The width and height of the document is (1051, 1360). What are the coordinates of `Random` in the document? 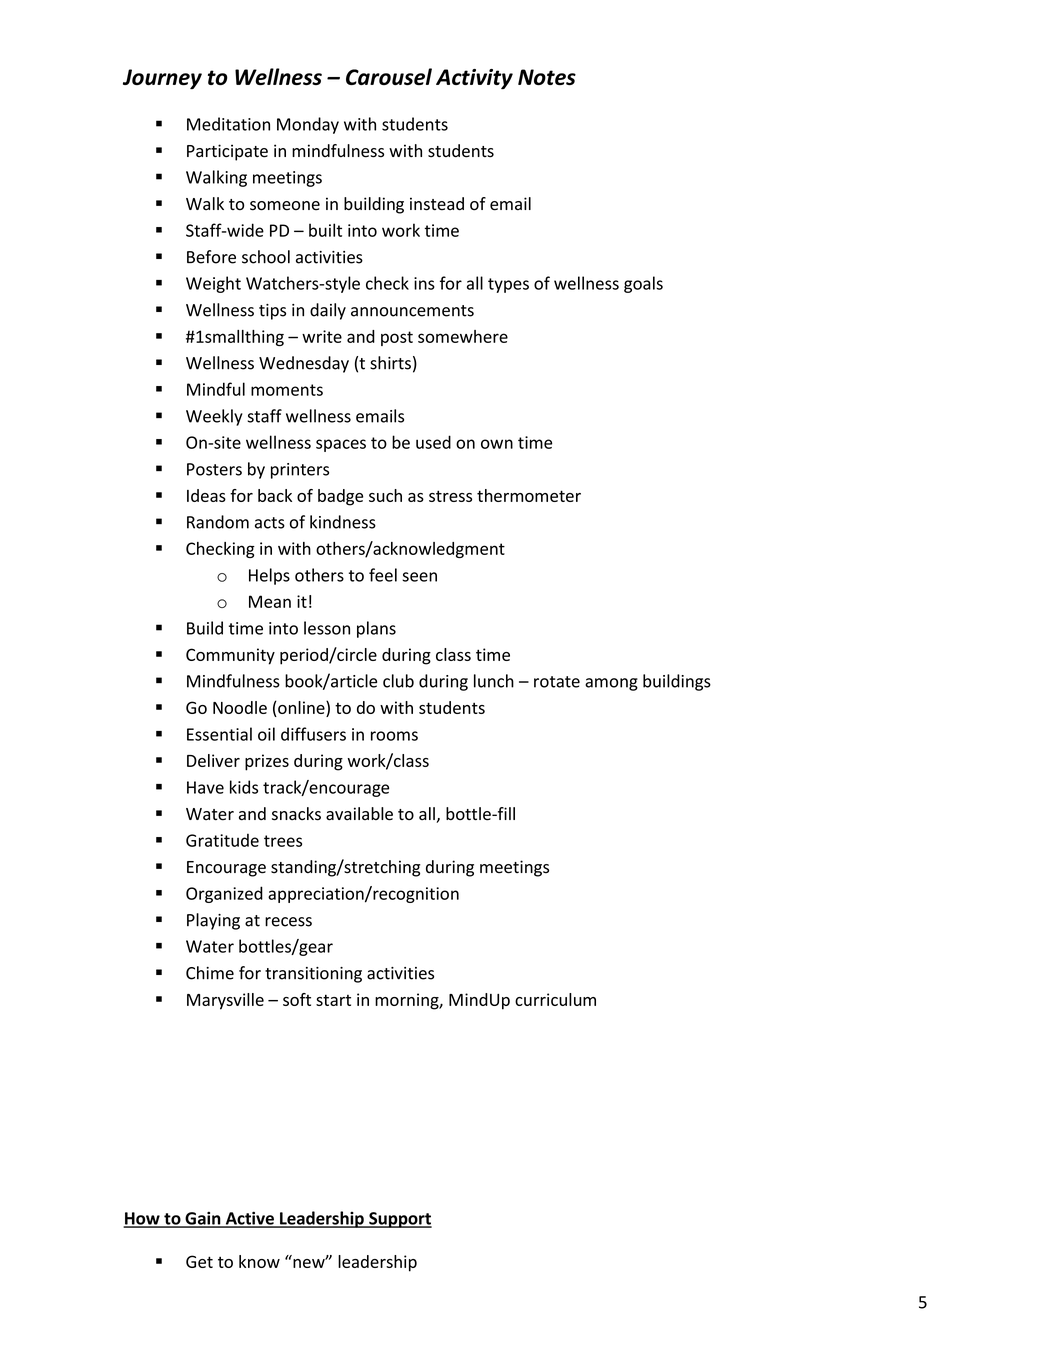 It's located at (218, 522).
